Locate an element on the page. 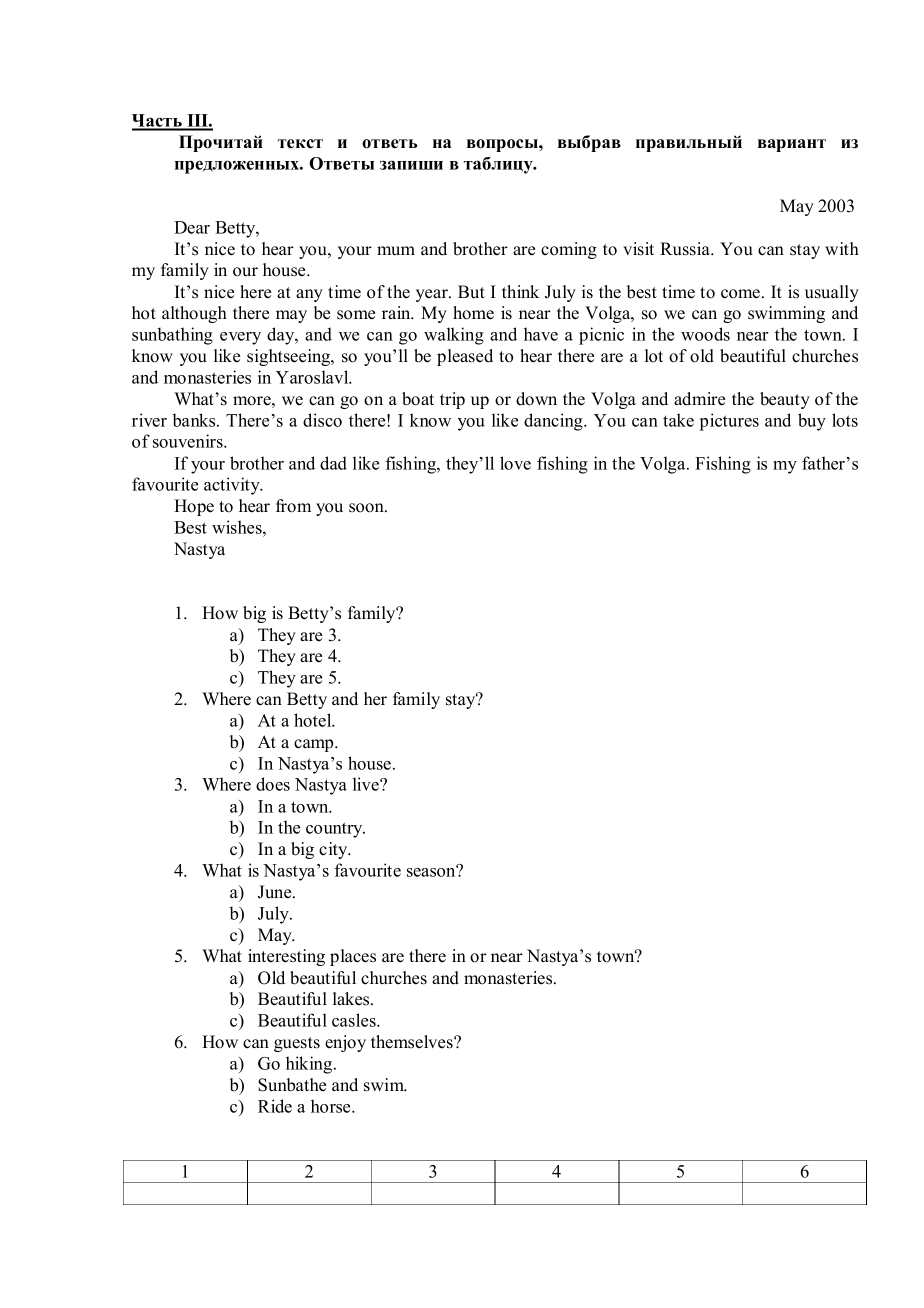 This page has width=924, height=1308. Ride is located at coordinates (275, 1106).
